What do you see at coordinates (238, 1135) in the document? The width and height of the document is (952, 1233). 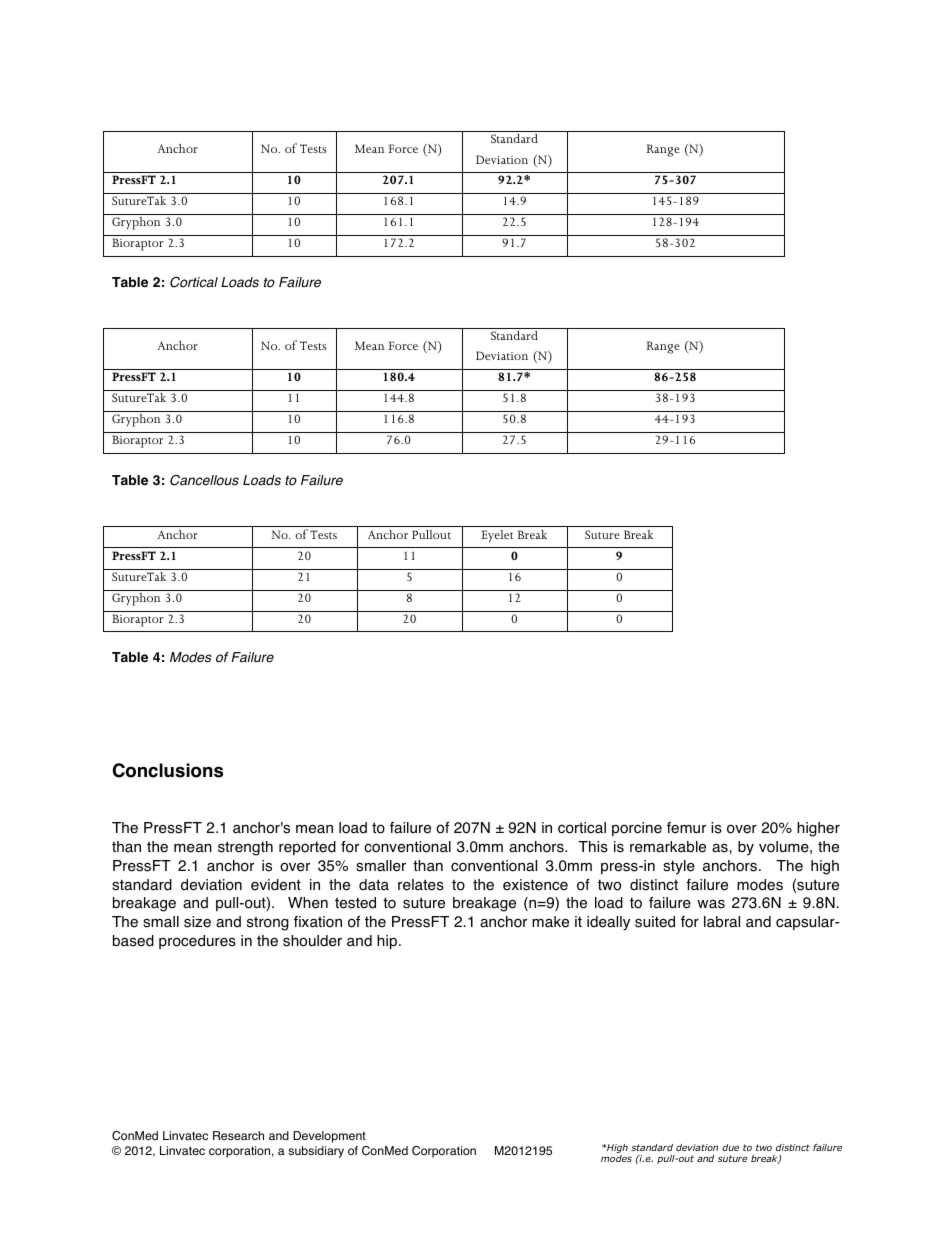 I see `Research` at bounding box center [238, 1135].
